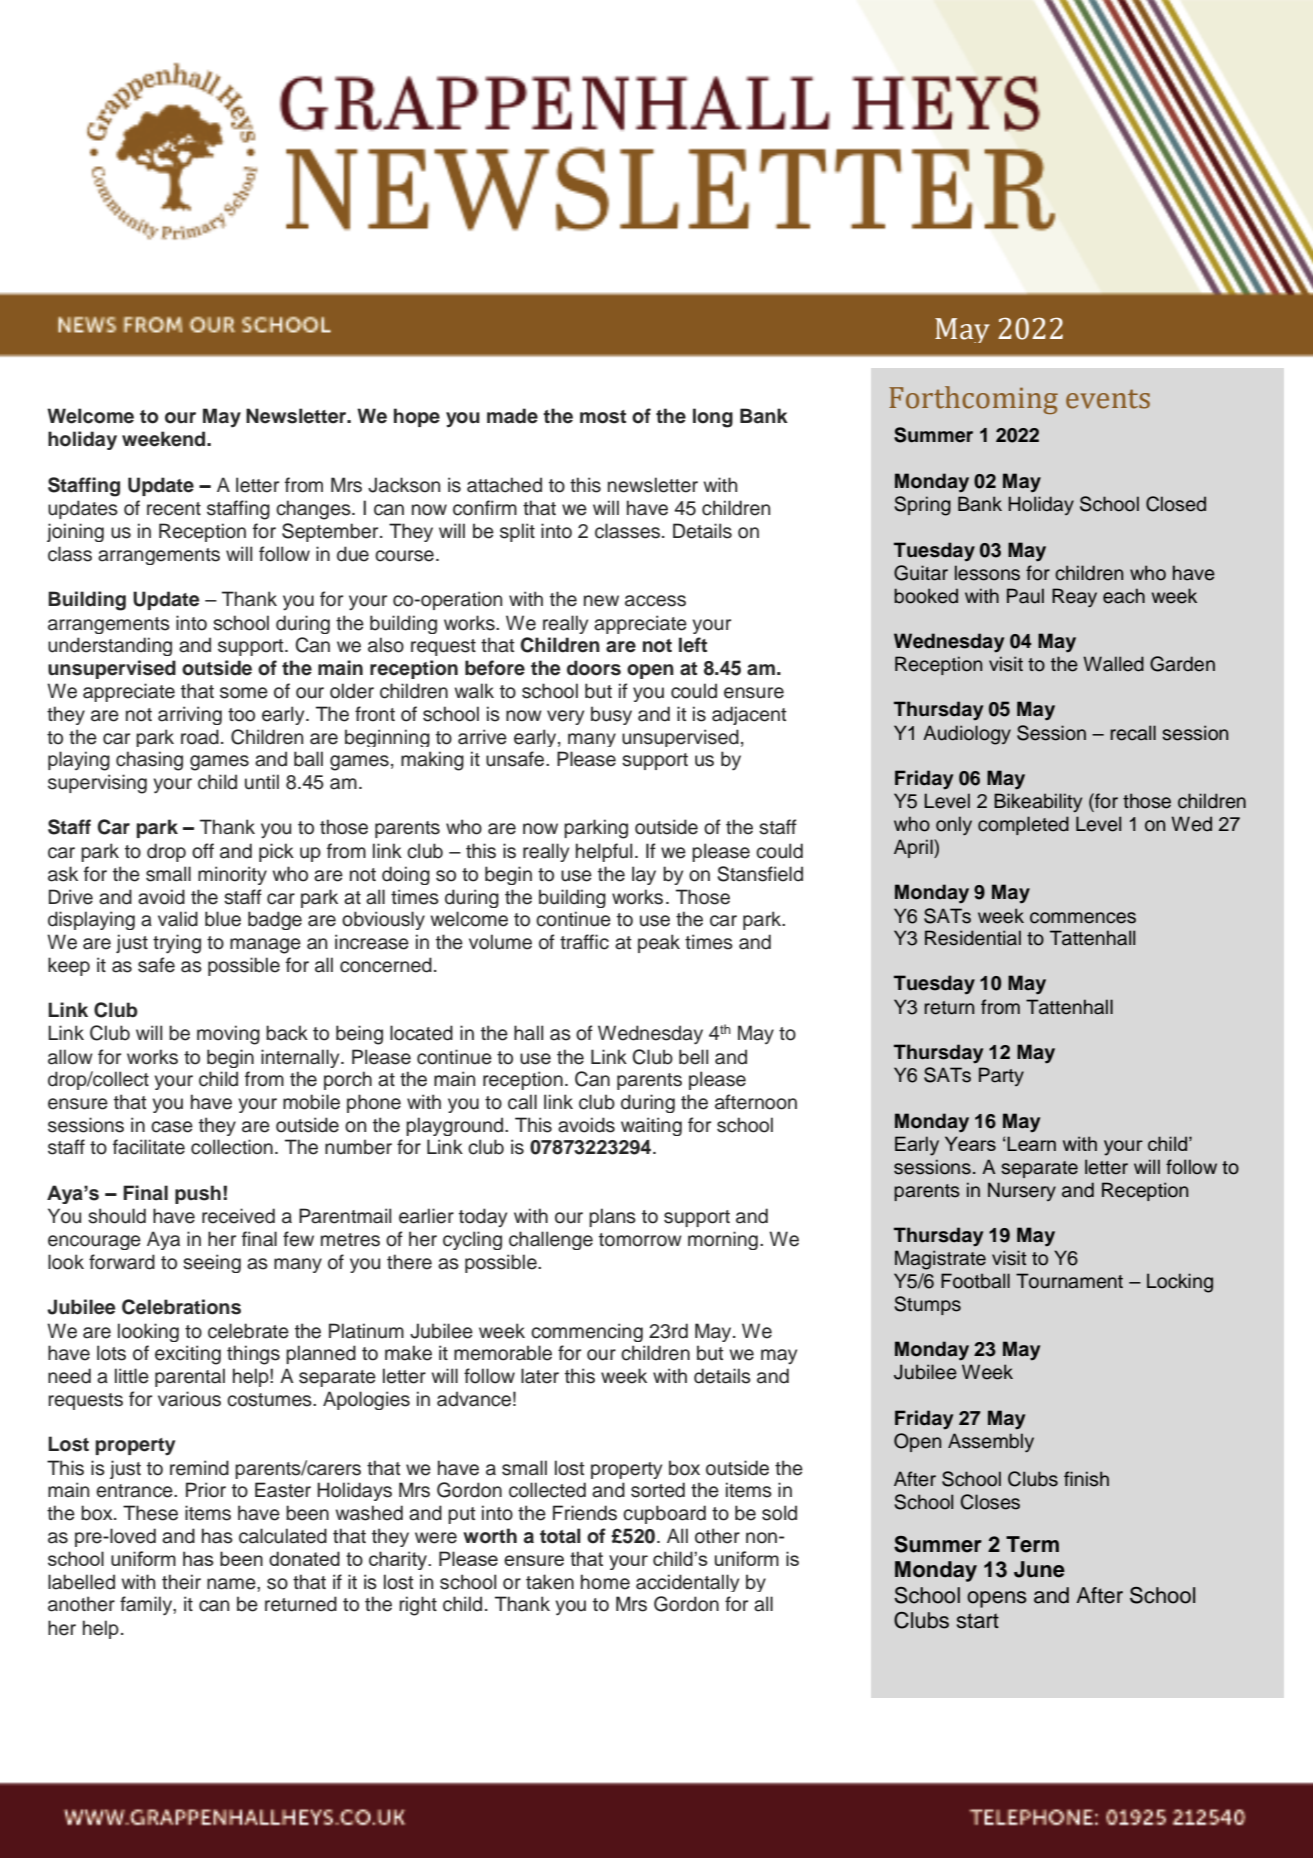 This page has height=1858, width=1313. Describe the element at coordinates (1083, 918) in the page. I see `commences` at that location.
